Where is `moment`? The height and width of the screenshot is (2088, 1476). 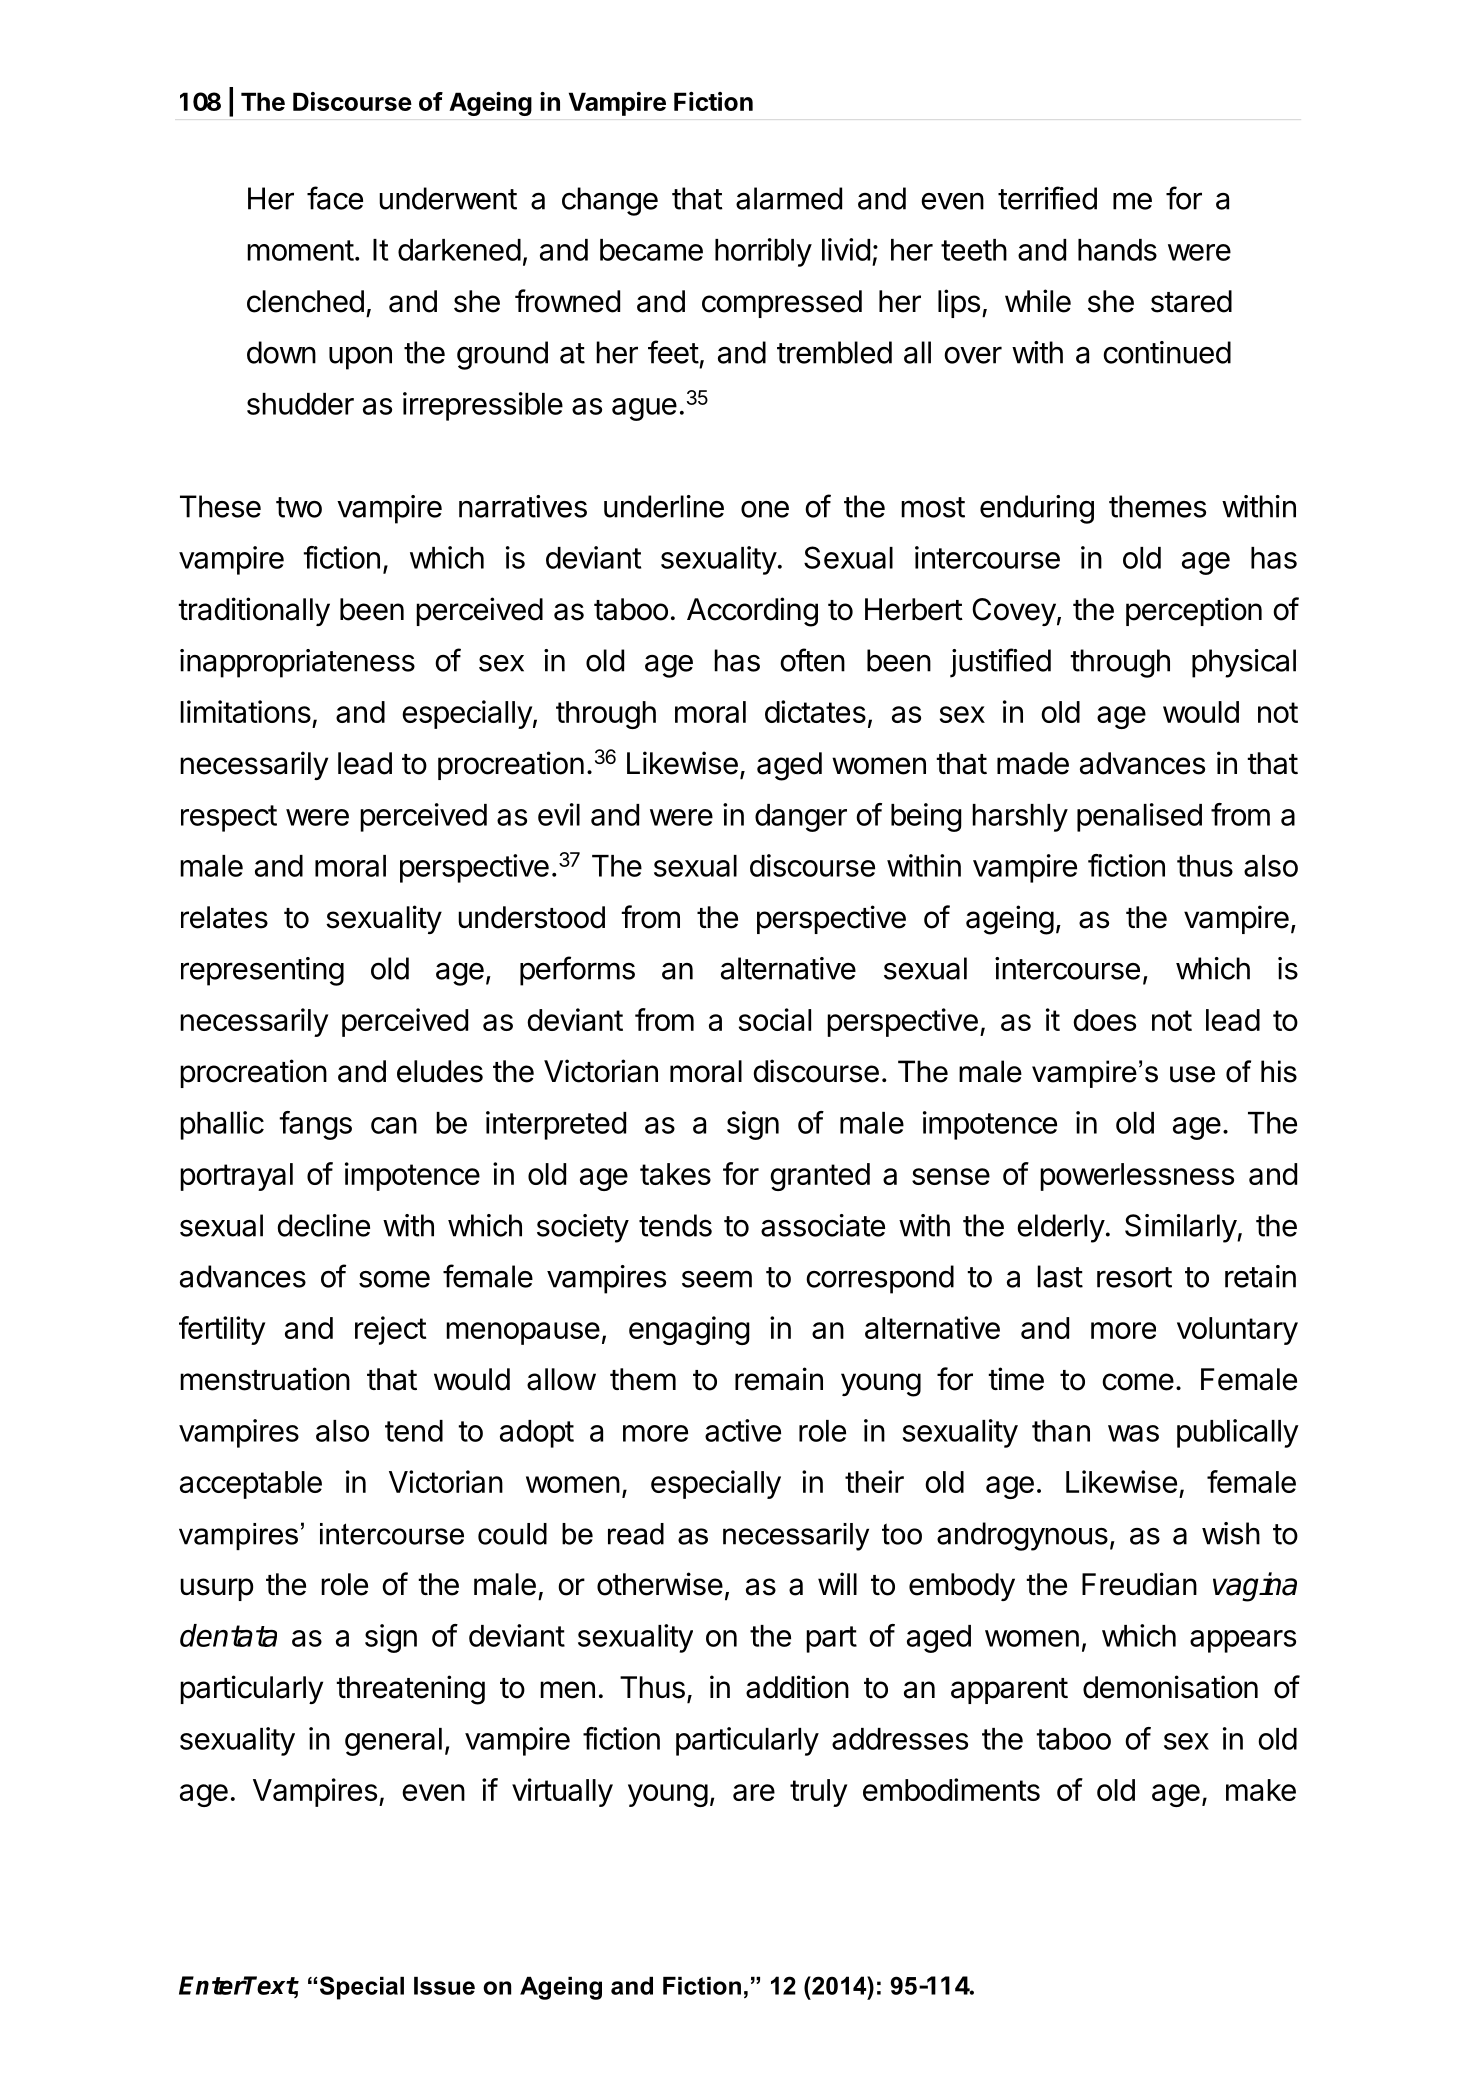
moment is located at coordinates (300, 250).
